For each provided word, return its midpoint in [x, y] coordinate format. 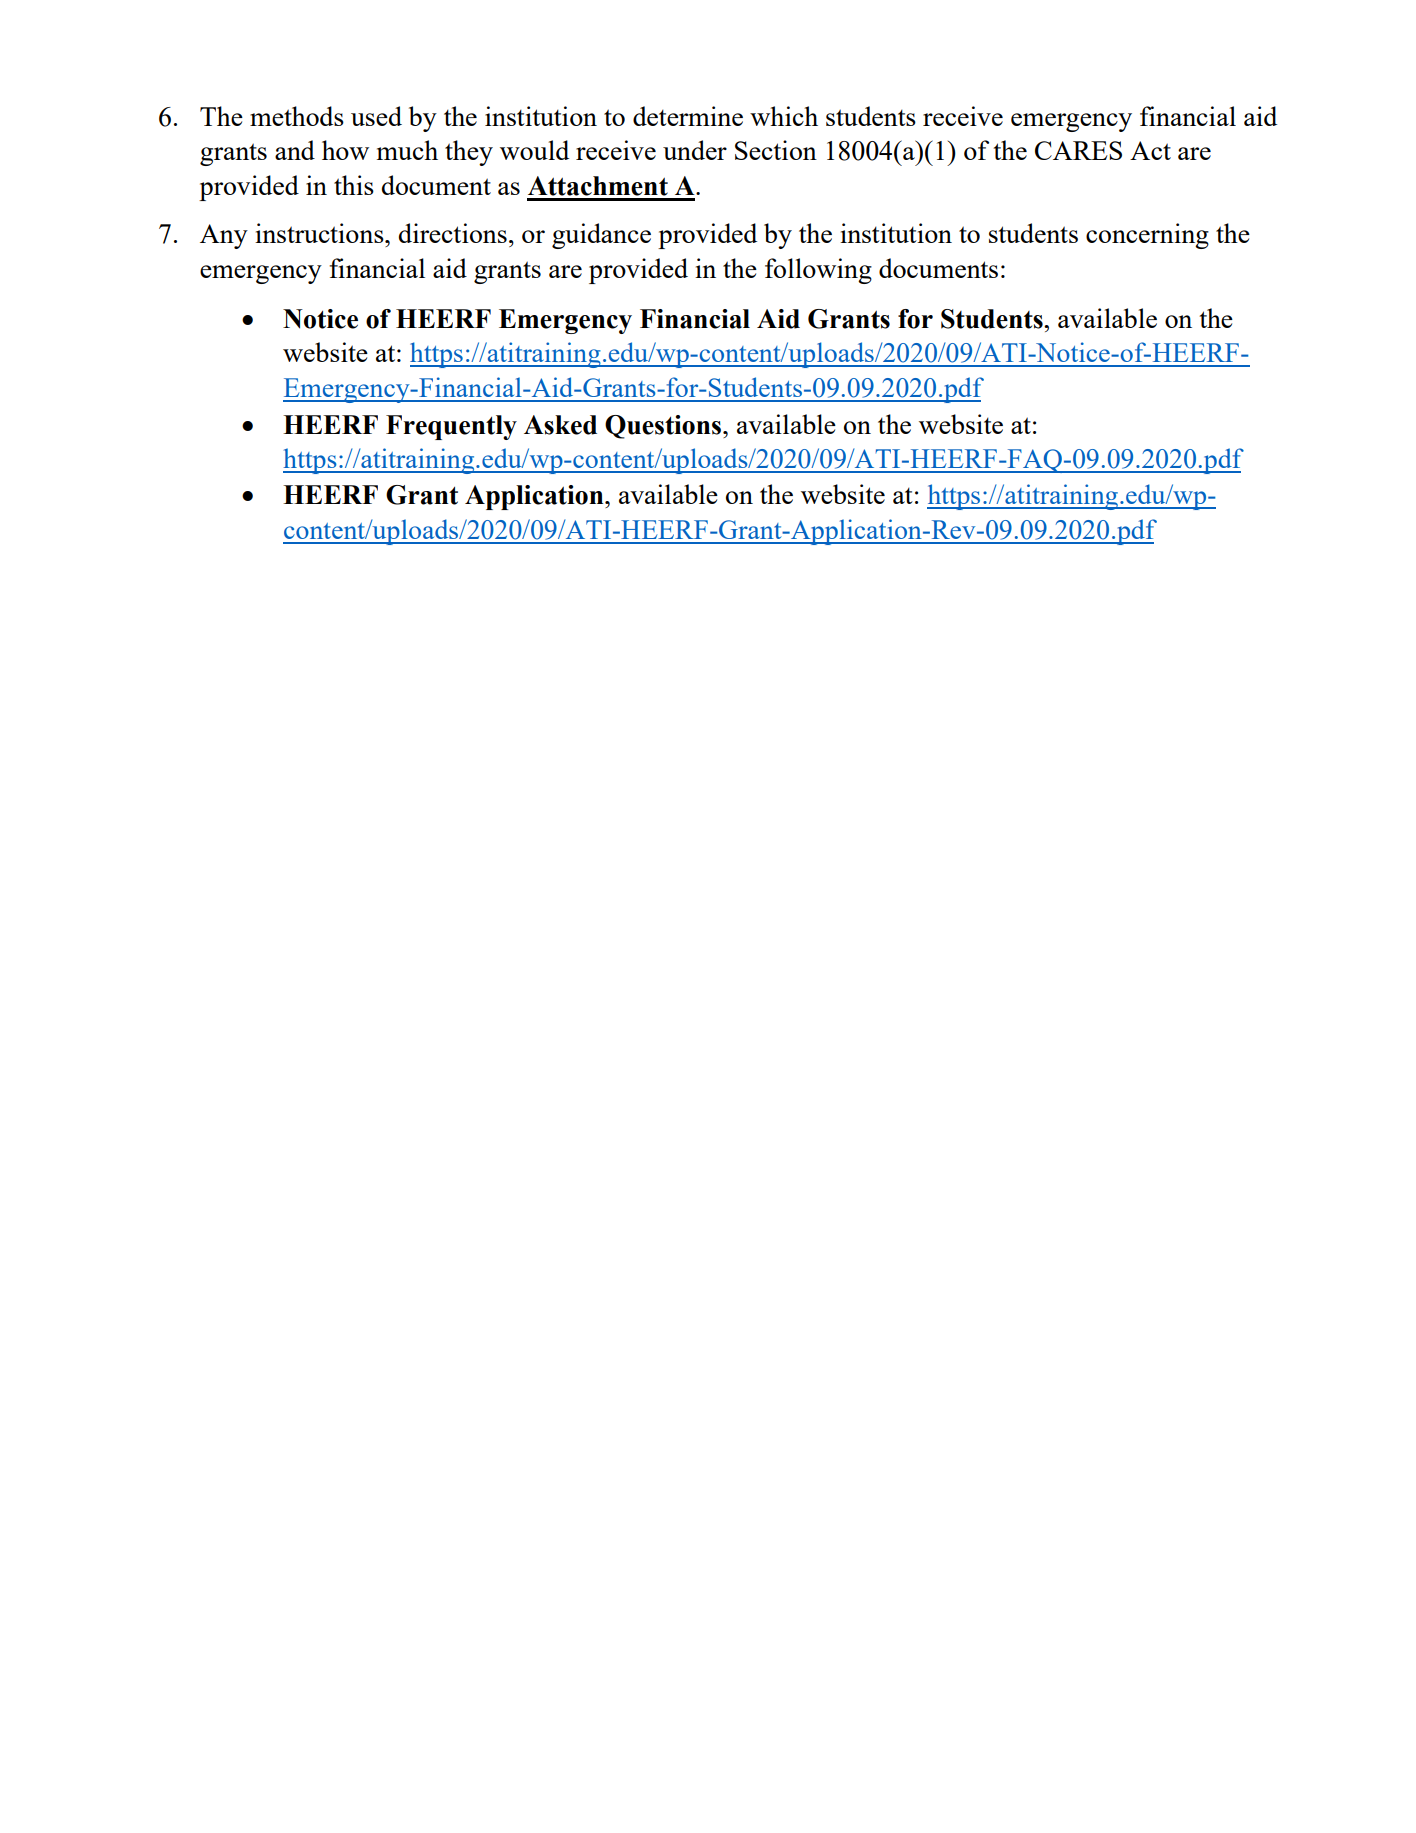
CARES [1078, 150]
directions [453, 233]
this [354, 185]
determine [688, 116]
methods [297, 116]
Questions [664, 427]
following [818, 271]
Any [224, 236]
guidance [601, 236]
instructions [320, 233]
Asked [560, 425]
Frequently [451, 427]
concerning [1147, 236]
